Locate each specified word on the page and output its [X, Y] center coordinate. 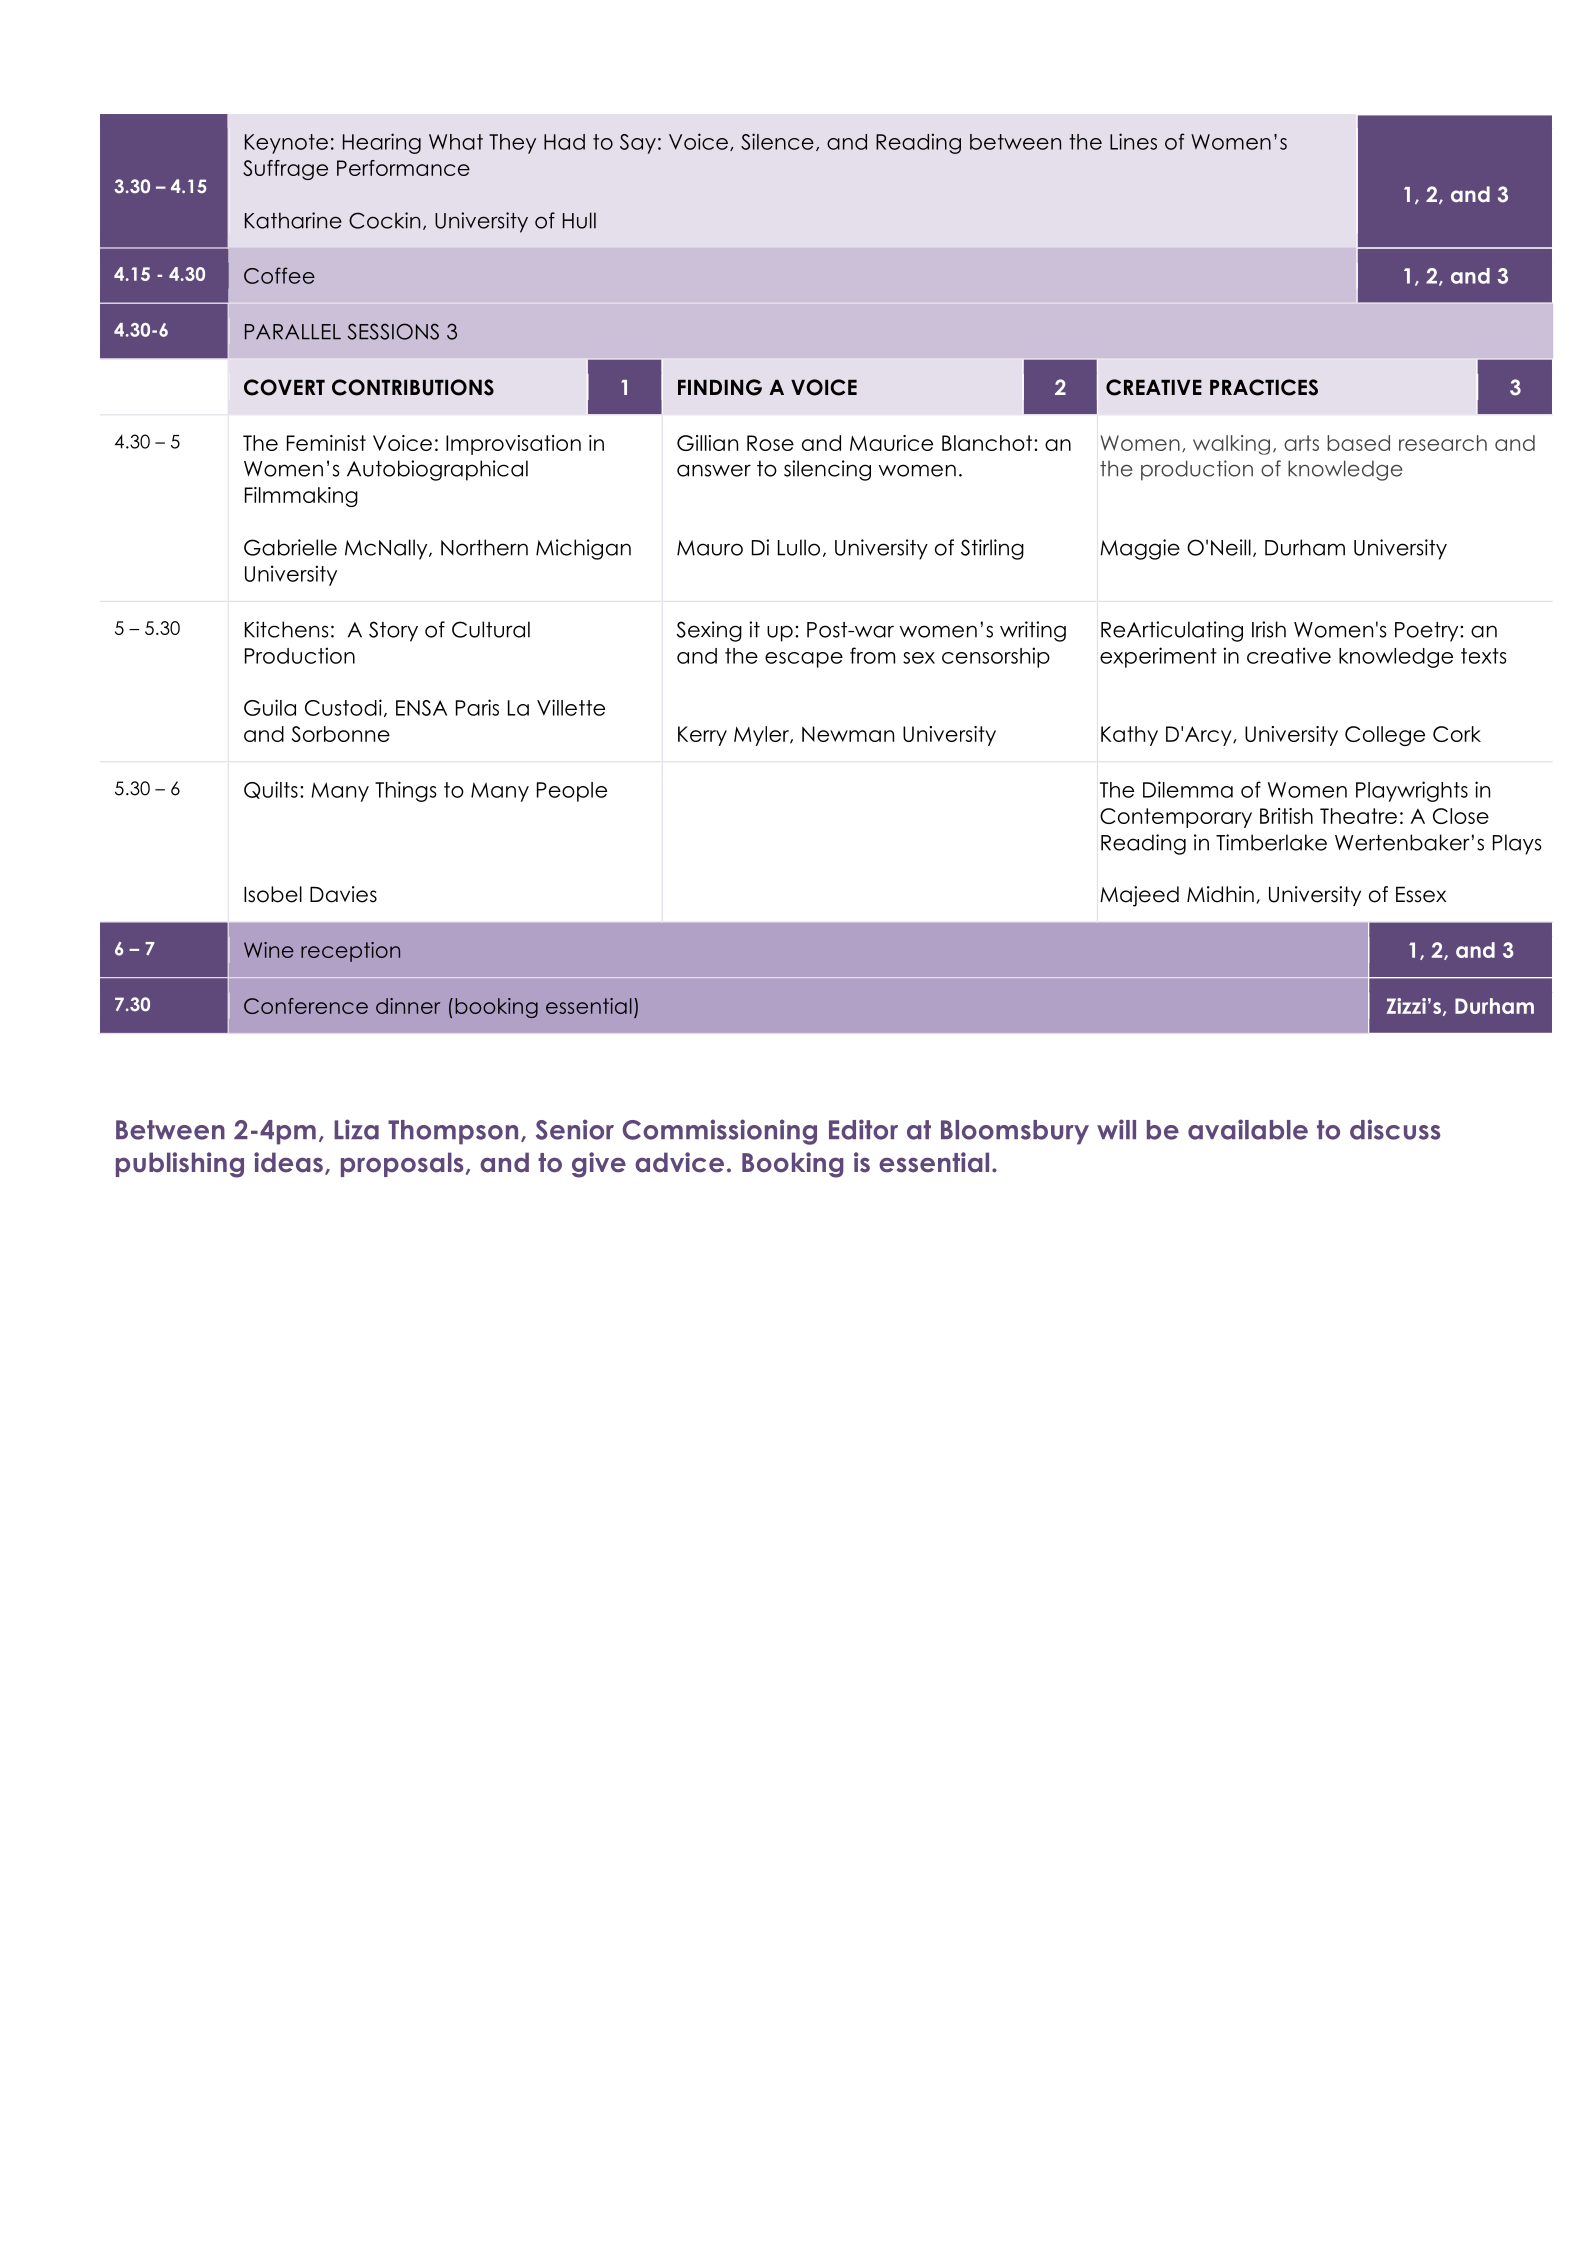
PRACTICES [1264, 387]
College [1385, 736]
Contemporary [1176, 818]
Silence [777, 141]
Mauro [710, 548]
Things [406, 791]
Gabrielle [290, 547]
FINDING [720, 387]
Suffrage [285, 170]
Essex [1421, 894]
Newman [848, 734]
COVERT [284, 387]
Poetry [1428, 632]
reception [350, 952]
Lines [1133, 141]
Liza [356, 1129]
